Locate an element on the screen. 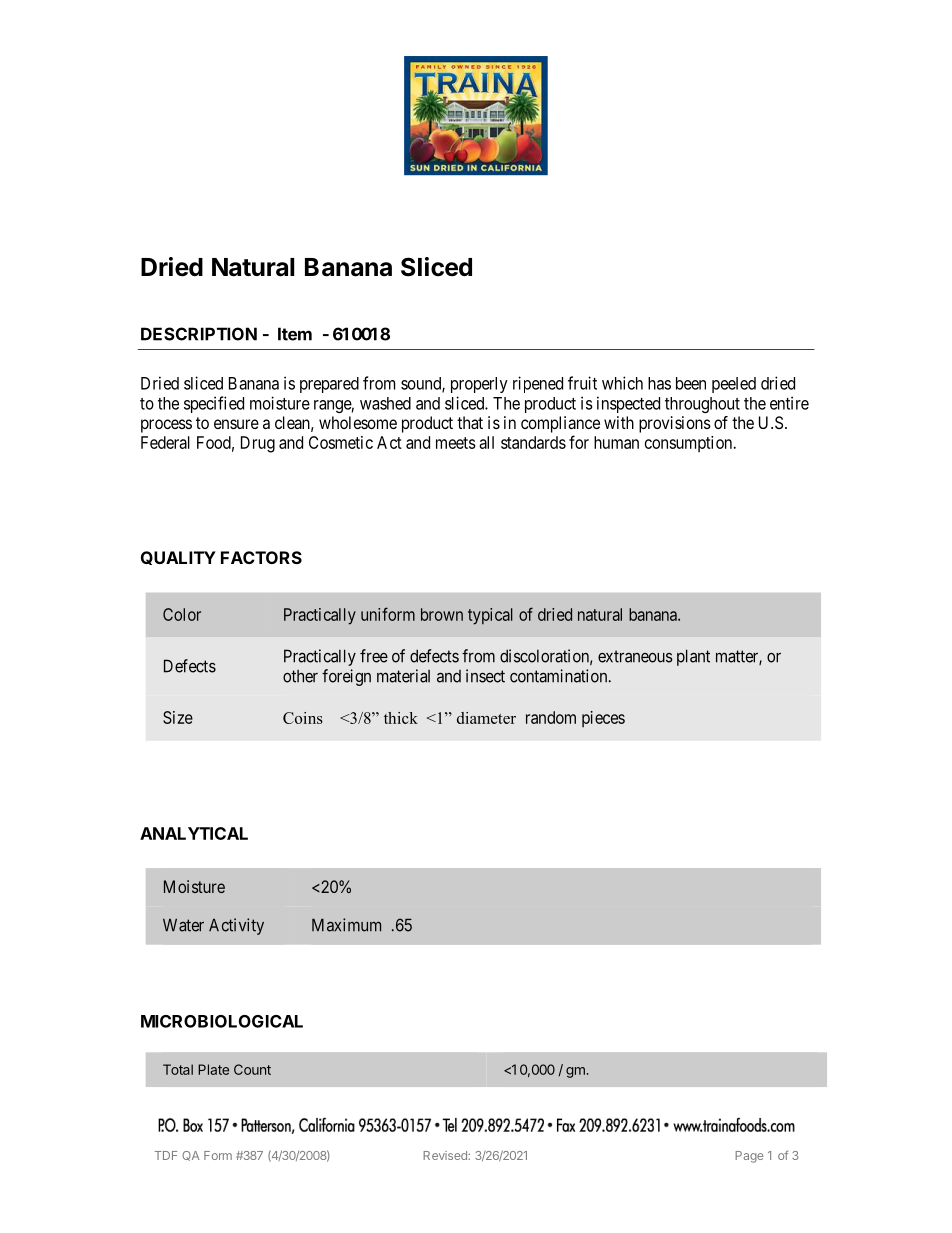 Image resolution: width=952 pixels, height=1233 pixels. properly is located at coordinates (479, 385).
